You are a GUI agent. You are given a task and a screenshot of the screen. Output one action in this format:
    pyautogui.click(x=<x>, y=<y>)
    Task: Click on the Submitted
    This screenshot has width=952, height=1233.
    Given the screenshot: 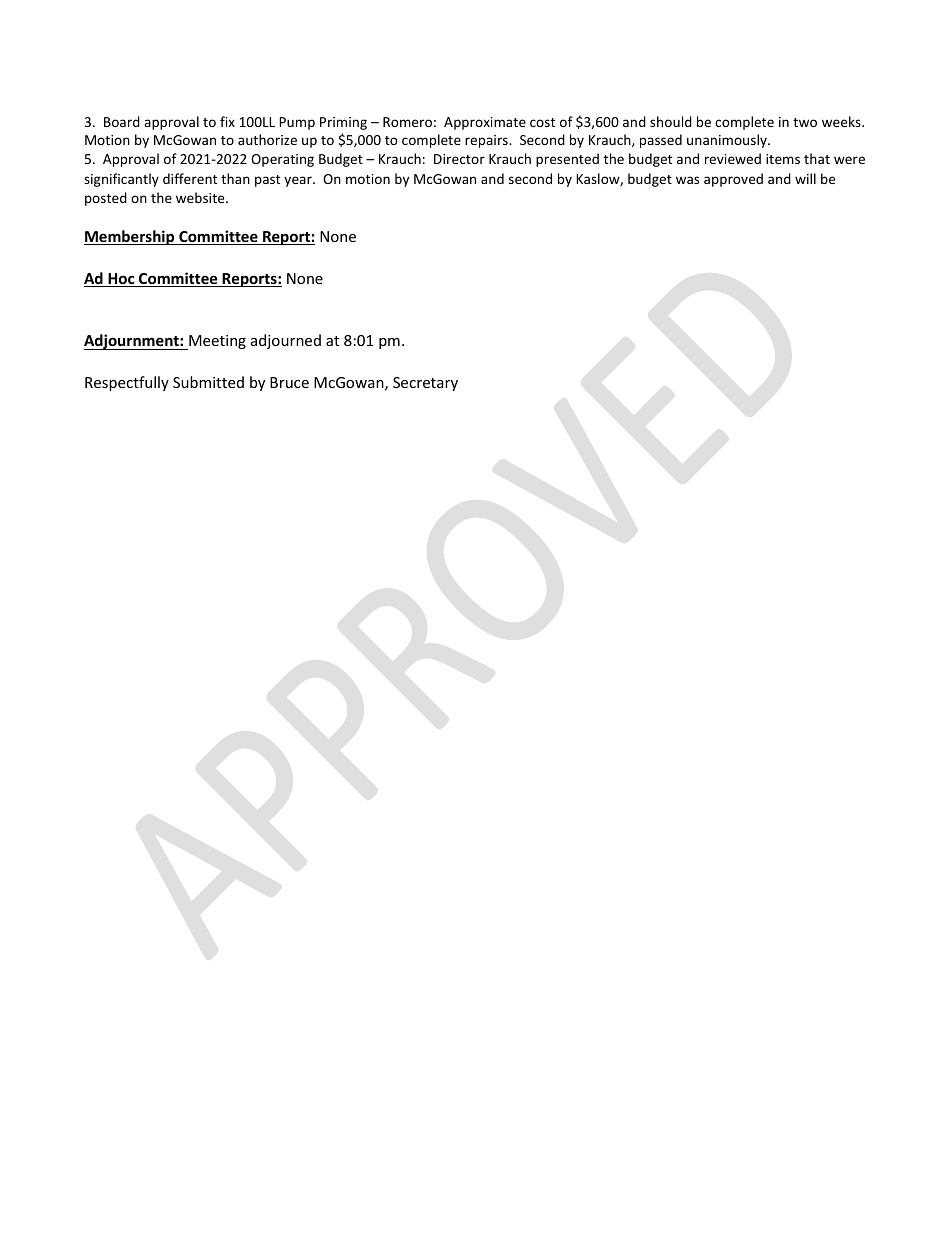 What is the action you would take?
    pyautogui.click(x=208, y=382)
